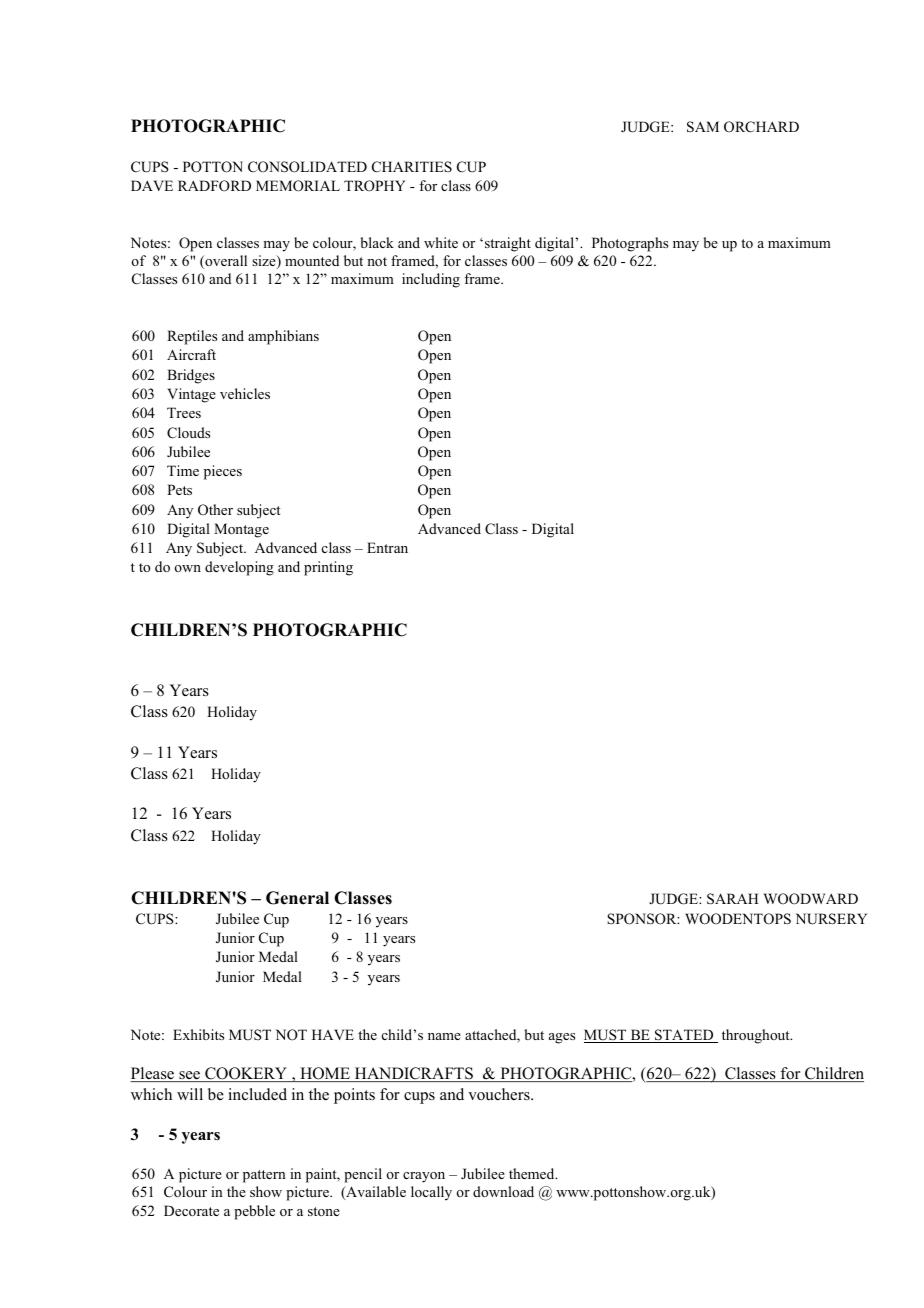  What do you see at coordinates (328, 568) in the image?
I see `printing` at bounding box center [328, 568].
